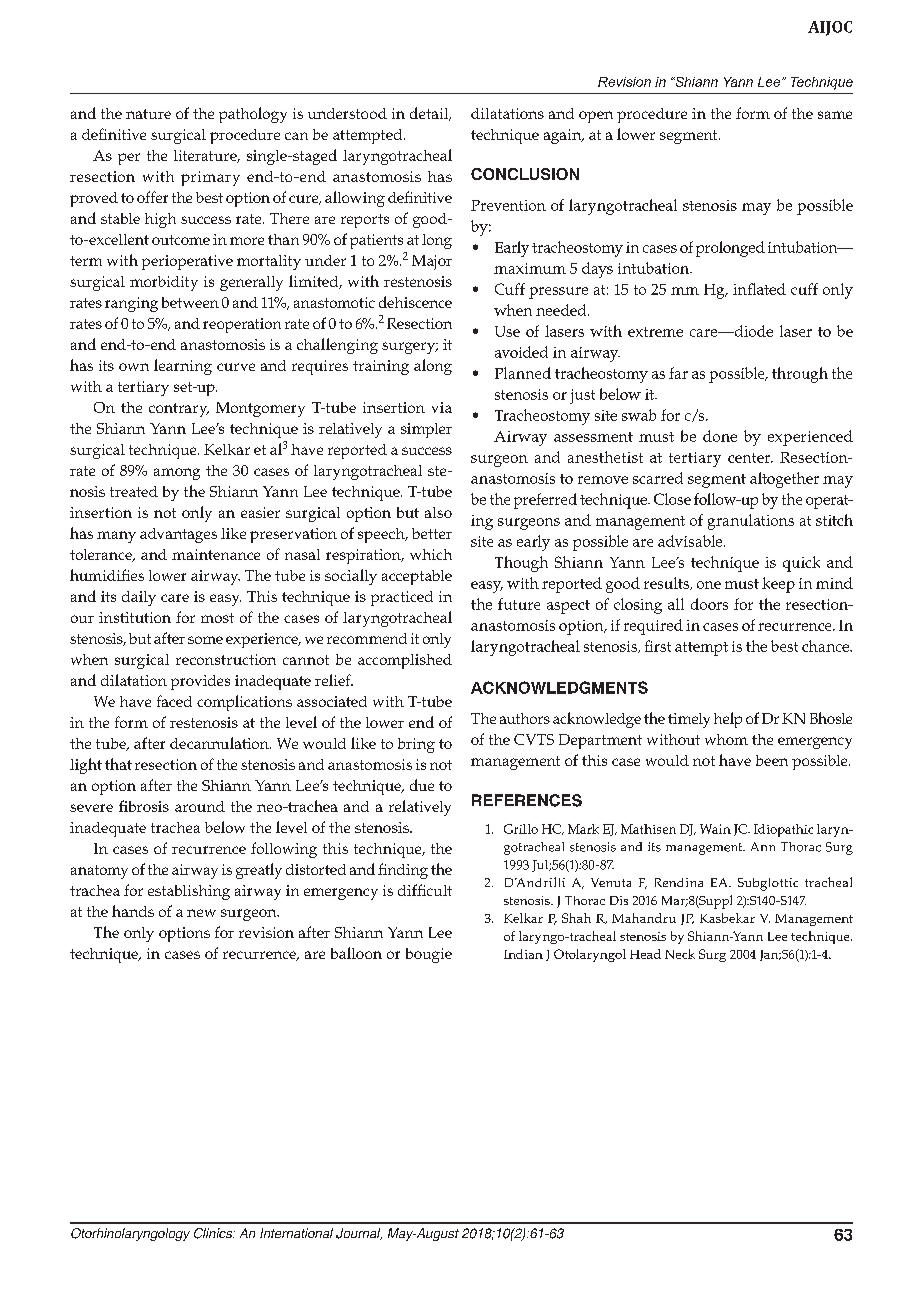 This page has height=1316, width=923. What do you see at coordinates (214, 1233) in the page?
I see `Clinics` at bounding box center [214, 1233].
